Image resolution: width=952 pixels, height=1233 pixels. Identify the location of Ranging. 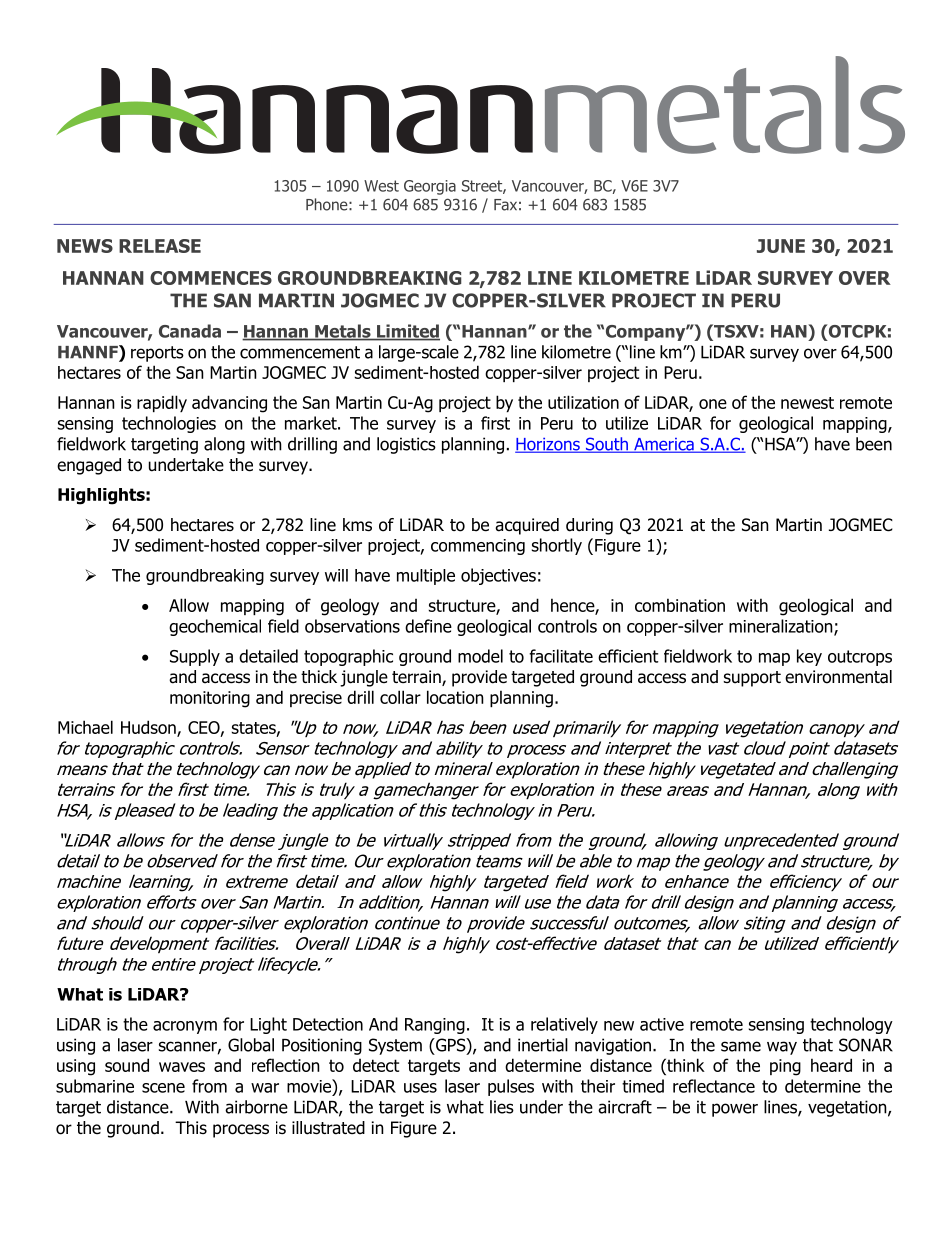
(435, 1026).
